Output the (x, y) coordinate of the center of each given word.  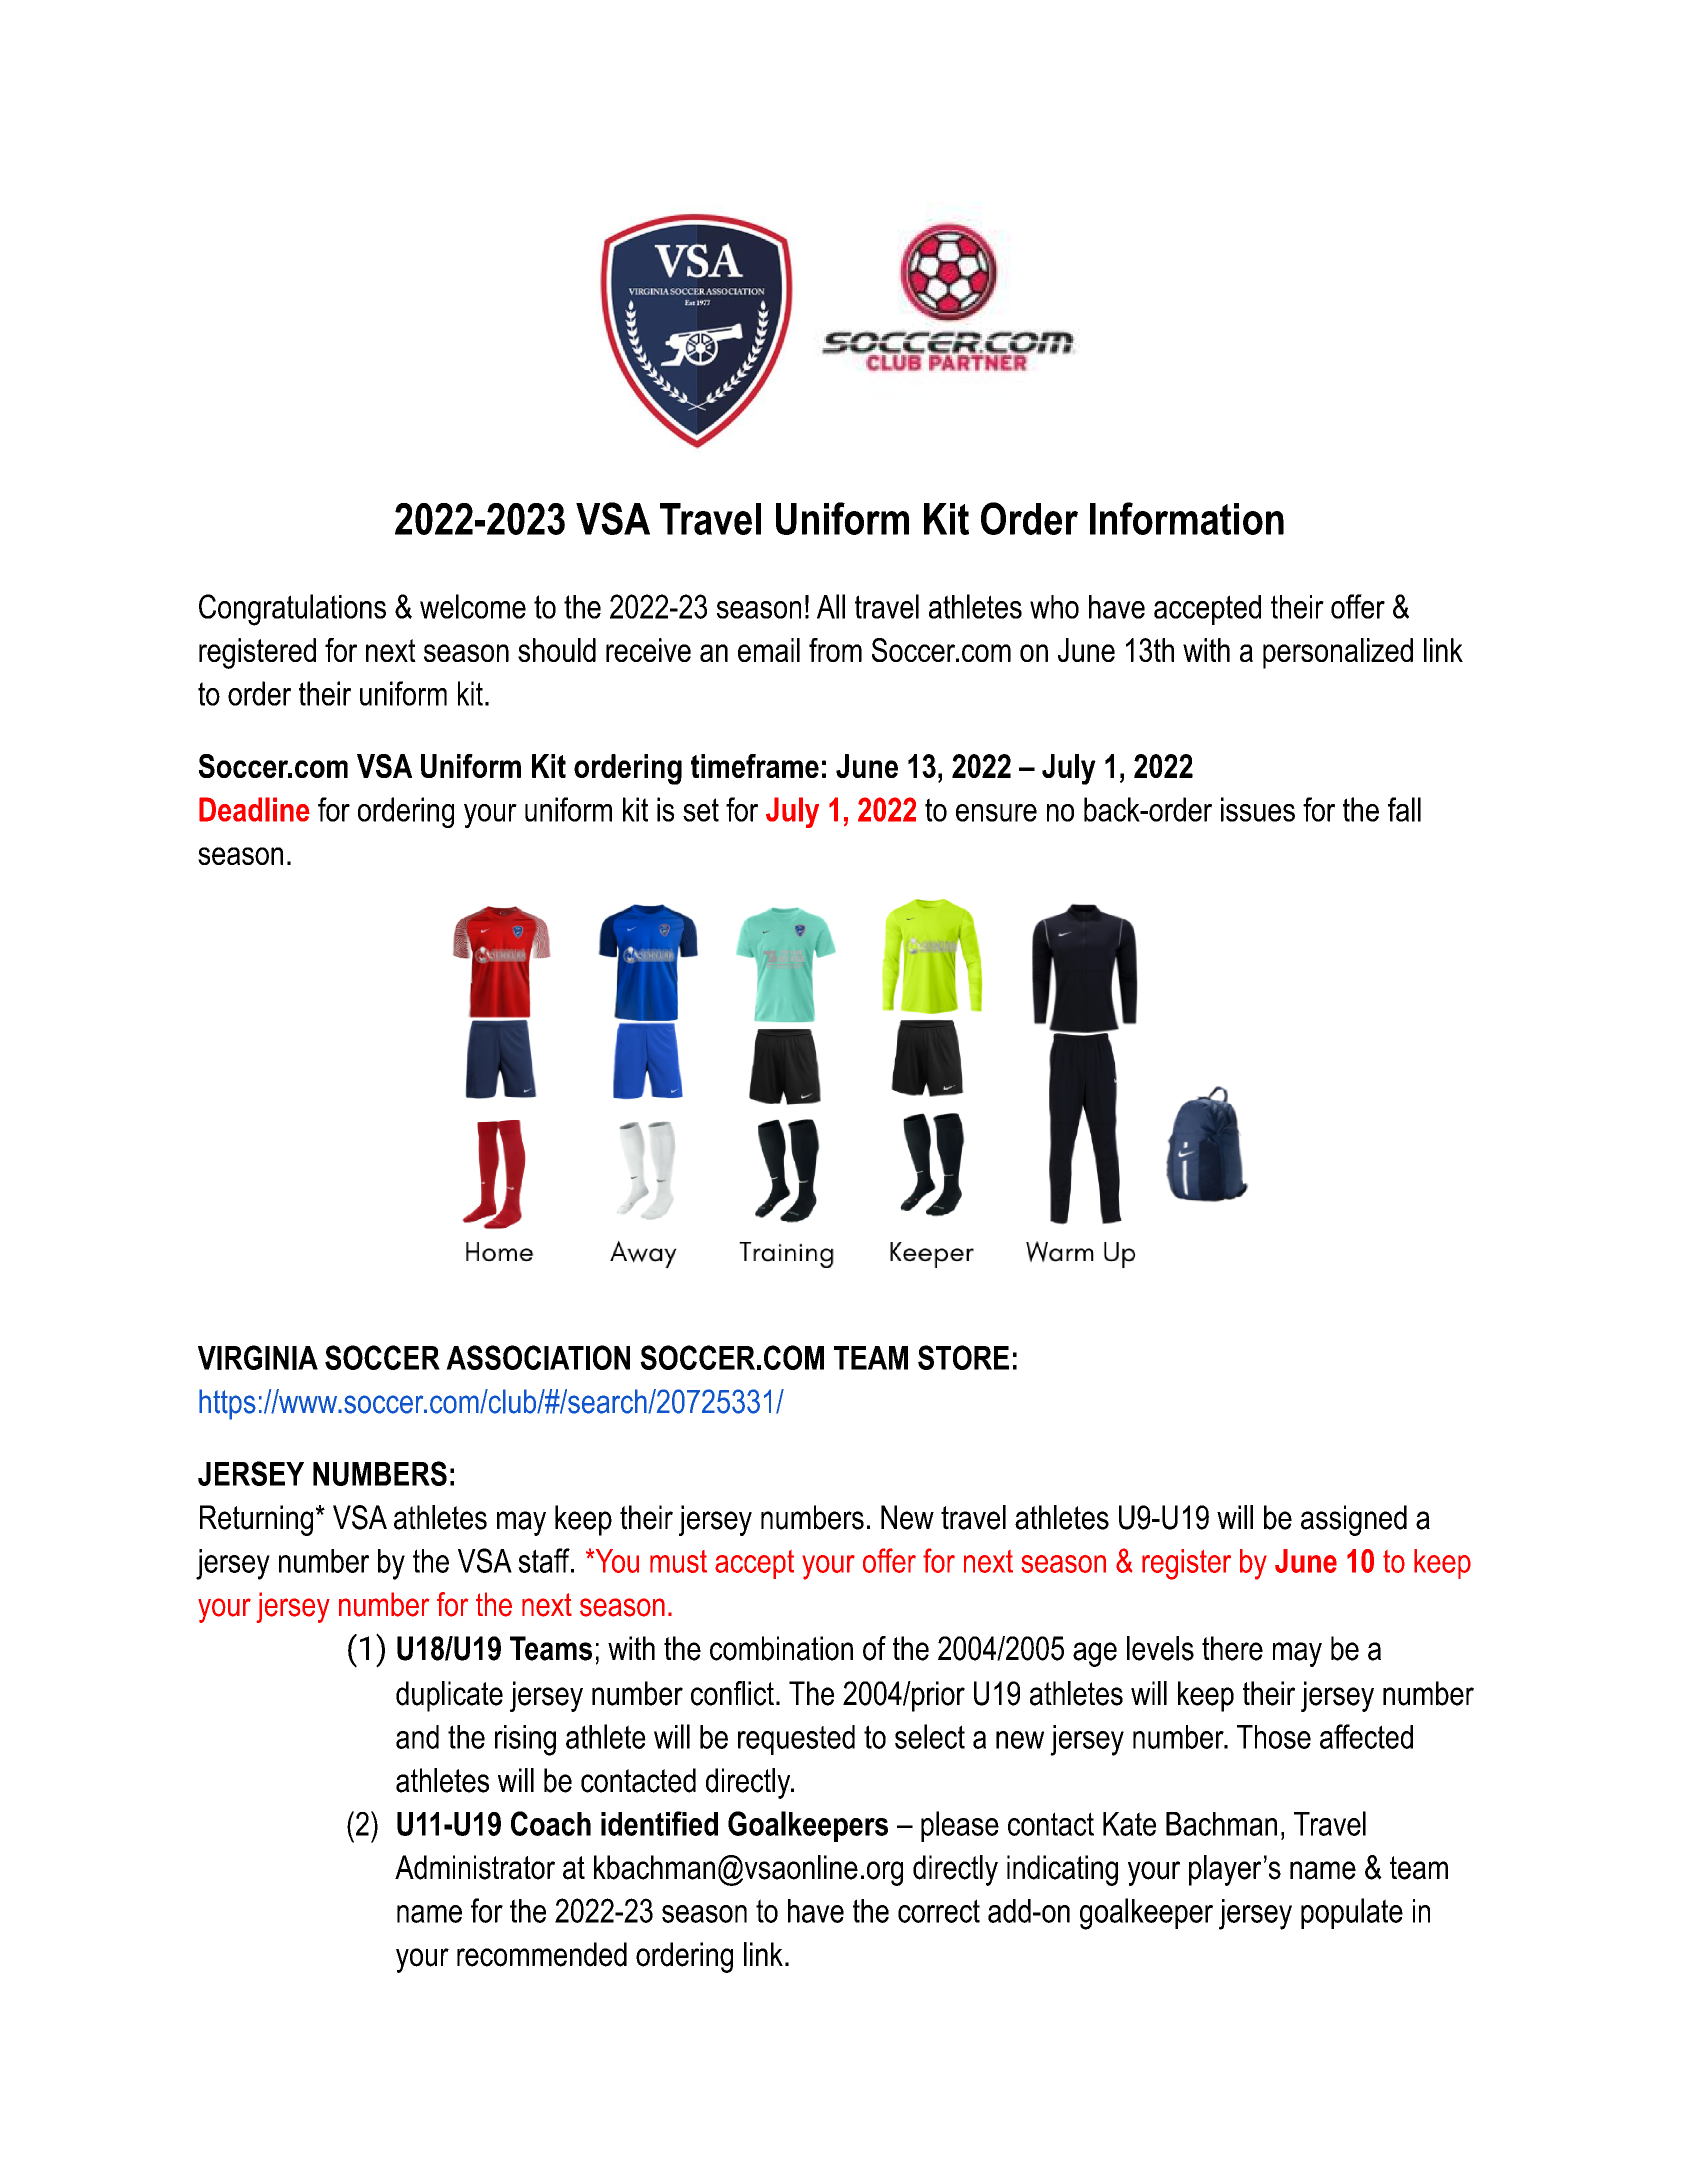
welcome (473, 606)
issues (1258, 809)
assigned (1354, 1520)
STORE (963, 1357)
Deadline (254, 809)
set (701, 810)
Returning (256, 1520)
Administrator (475, 1867)
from (835, 650)
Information (1187, 518)
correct (939, 1911)
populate (1352, 1913)
